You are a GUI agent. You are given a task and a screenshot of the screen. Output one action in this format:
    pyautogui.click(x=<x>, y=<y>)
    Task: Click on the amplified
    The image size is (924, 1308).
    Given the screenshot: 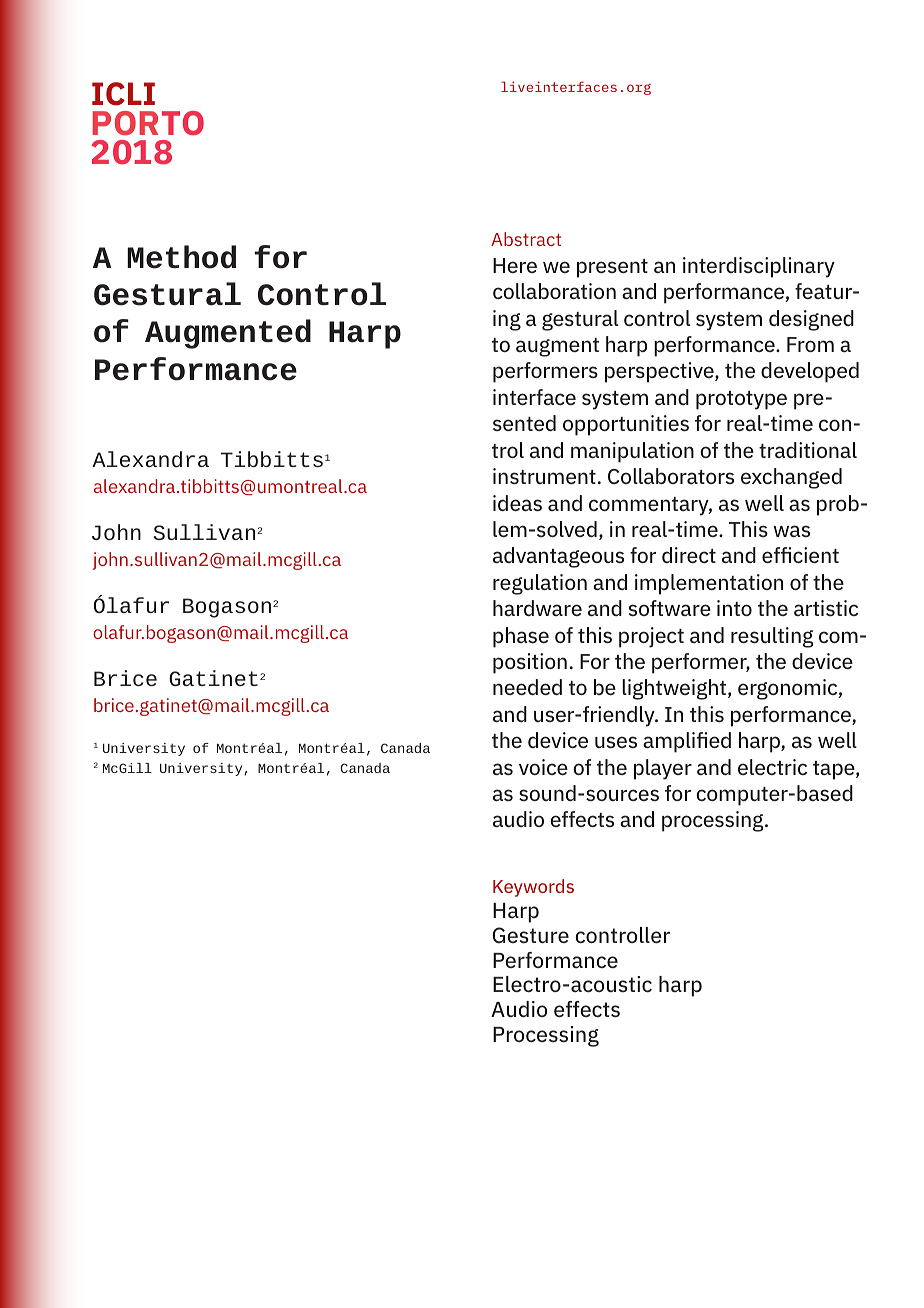 What is the action you would take?
    pyautogui.click(x=687, y=742)
